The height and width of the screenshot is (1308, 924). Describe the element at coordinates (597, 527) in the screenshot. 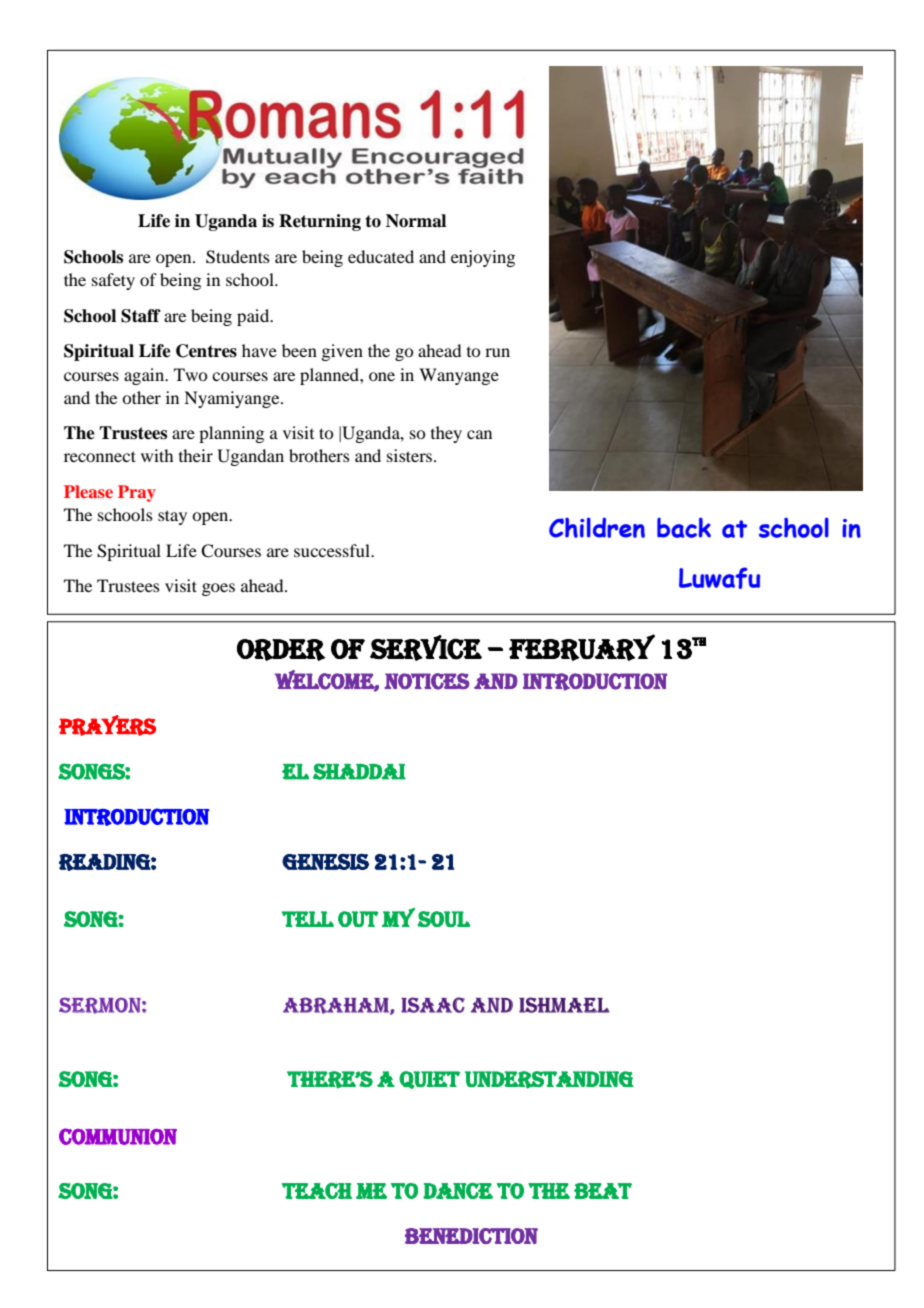

I see `Children` at that location.
